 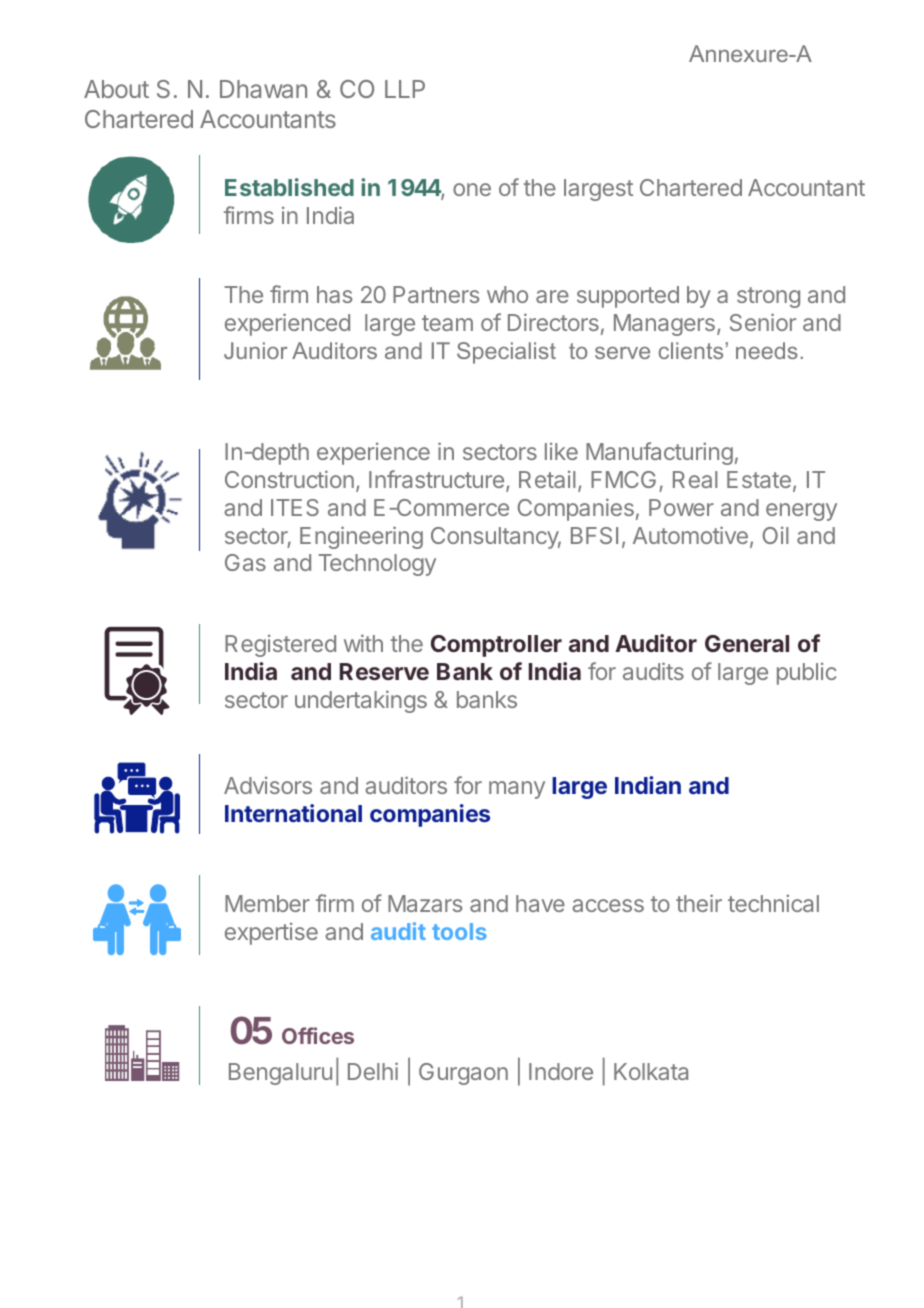 What do you see at coordinates (768, 297) in the screenshot?
I see `strong` at bounding box center [768, 297].
